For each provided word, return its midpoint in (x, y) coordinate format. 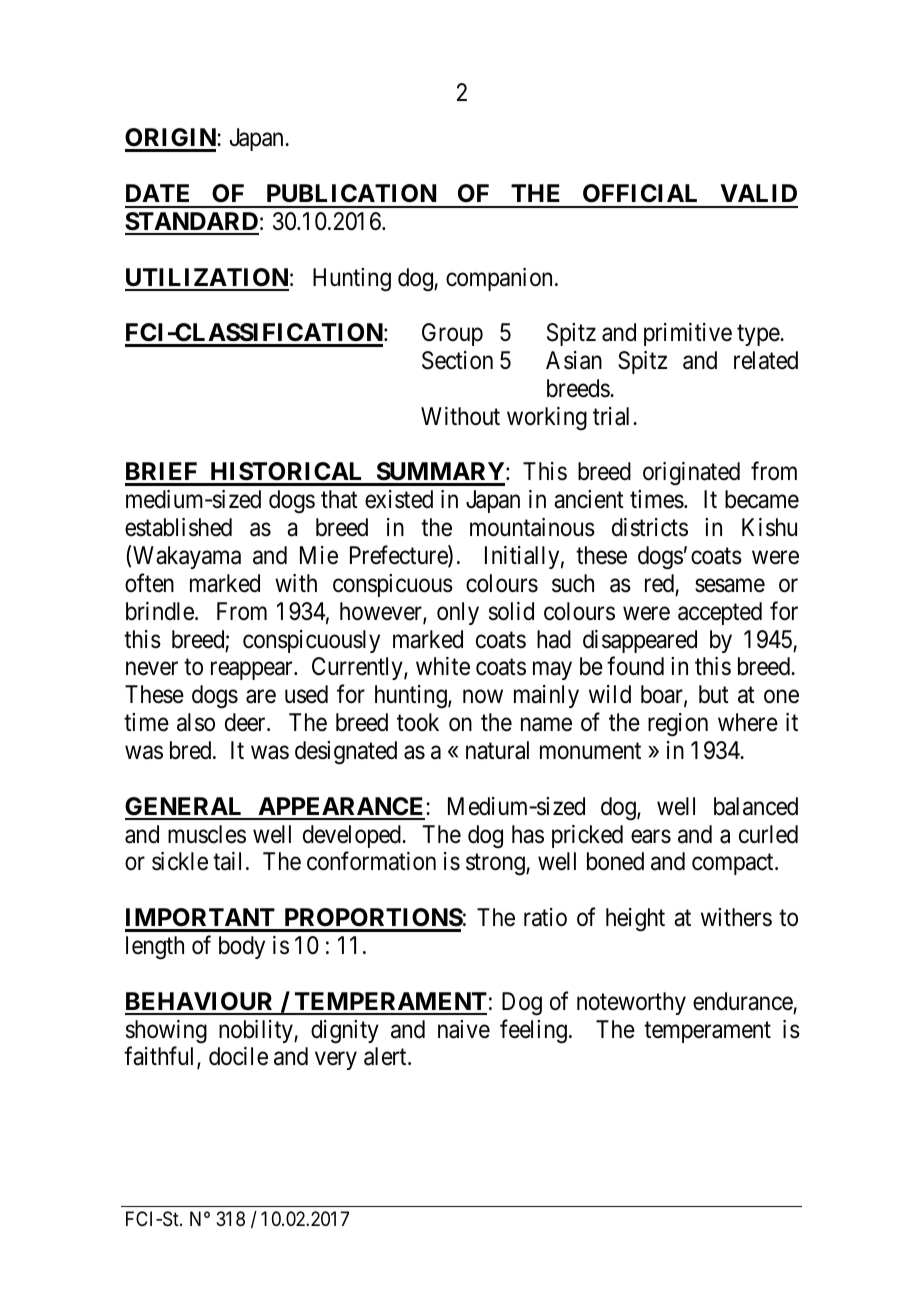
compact (734, 864)
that (339, 499)
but (714, 694)
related (766, 360)
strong (496, 865)
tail (227, 861)
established (178, 527)
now (483, 697)
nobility (257, 1031)
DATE (157, 193)
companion (499, 279)
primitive (688, 334)
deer (246, 722)
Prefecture (399, 556)
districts (650, 527)
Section (457, 360)
